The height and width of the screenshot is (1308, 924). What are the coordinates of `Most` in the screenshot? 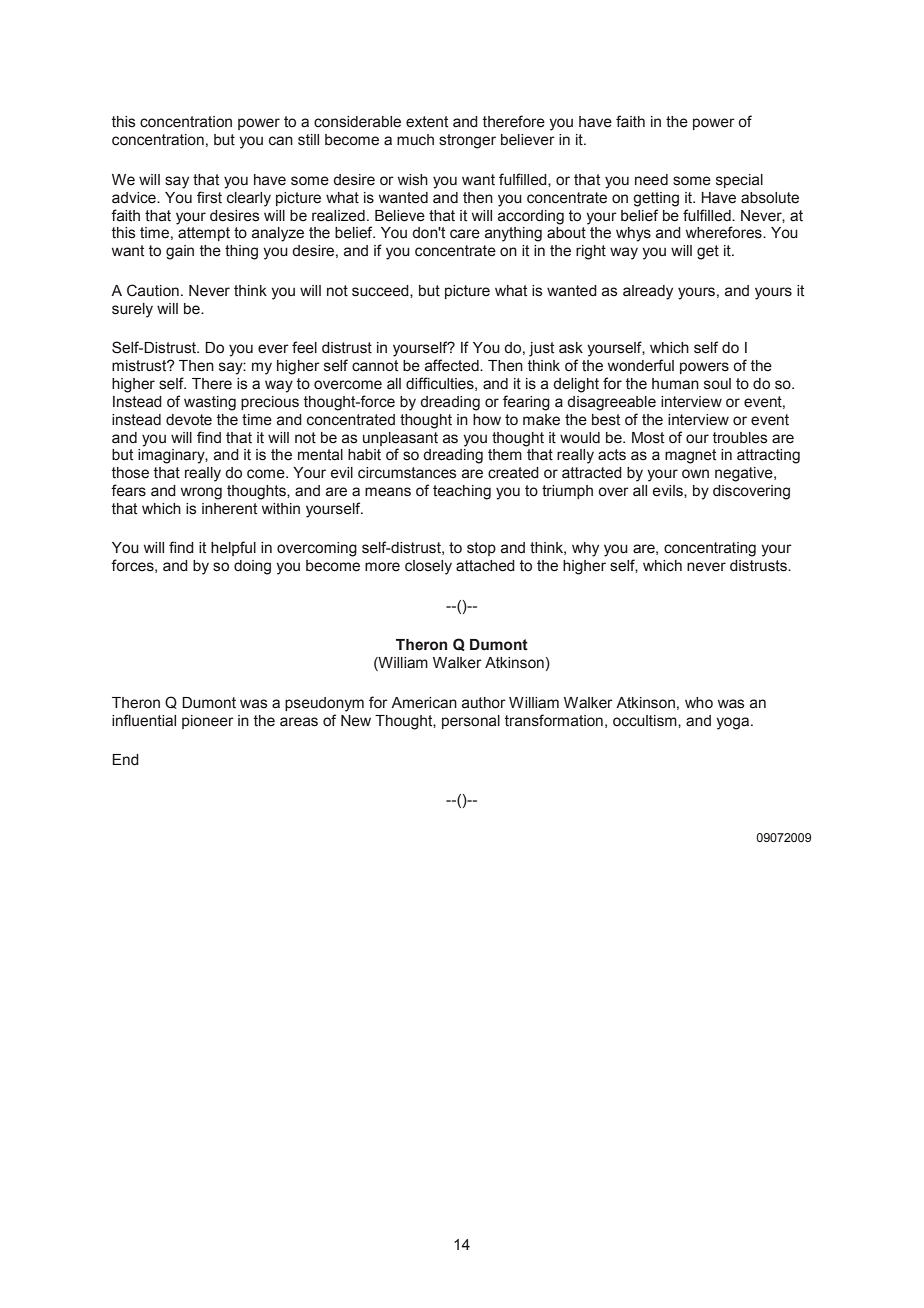 It's located at (648, 438).
